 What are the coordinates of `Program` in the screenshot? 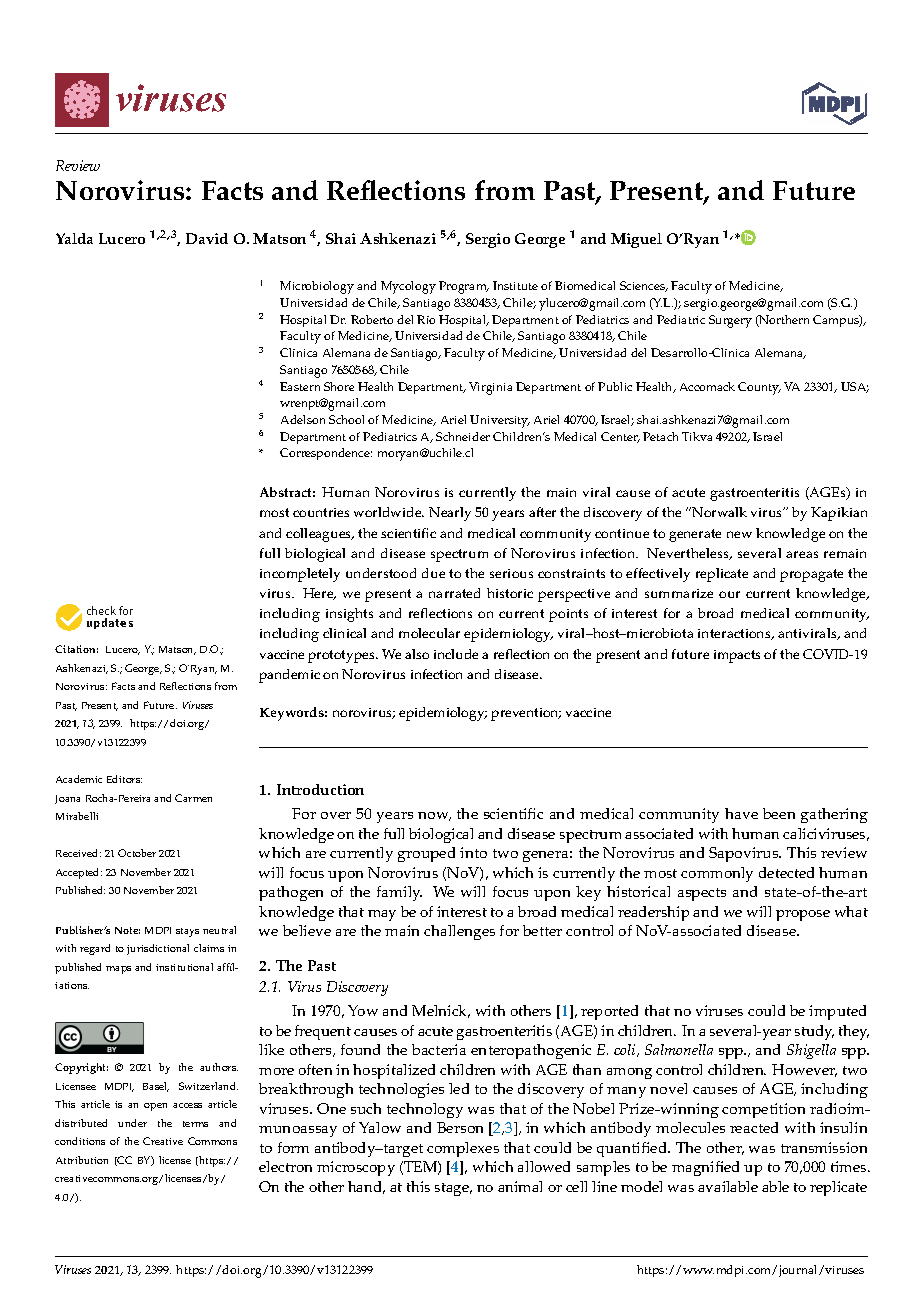 It's located at (464, 287).
